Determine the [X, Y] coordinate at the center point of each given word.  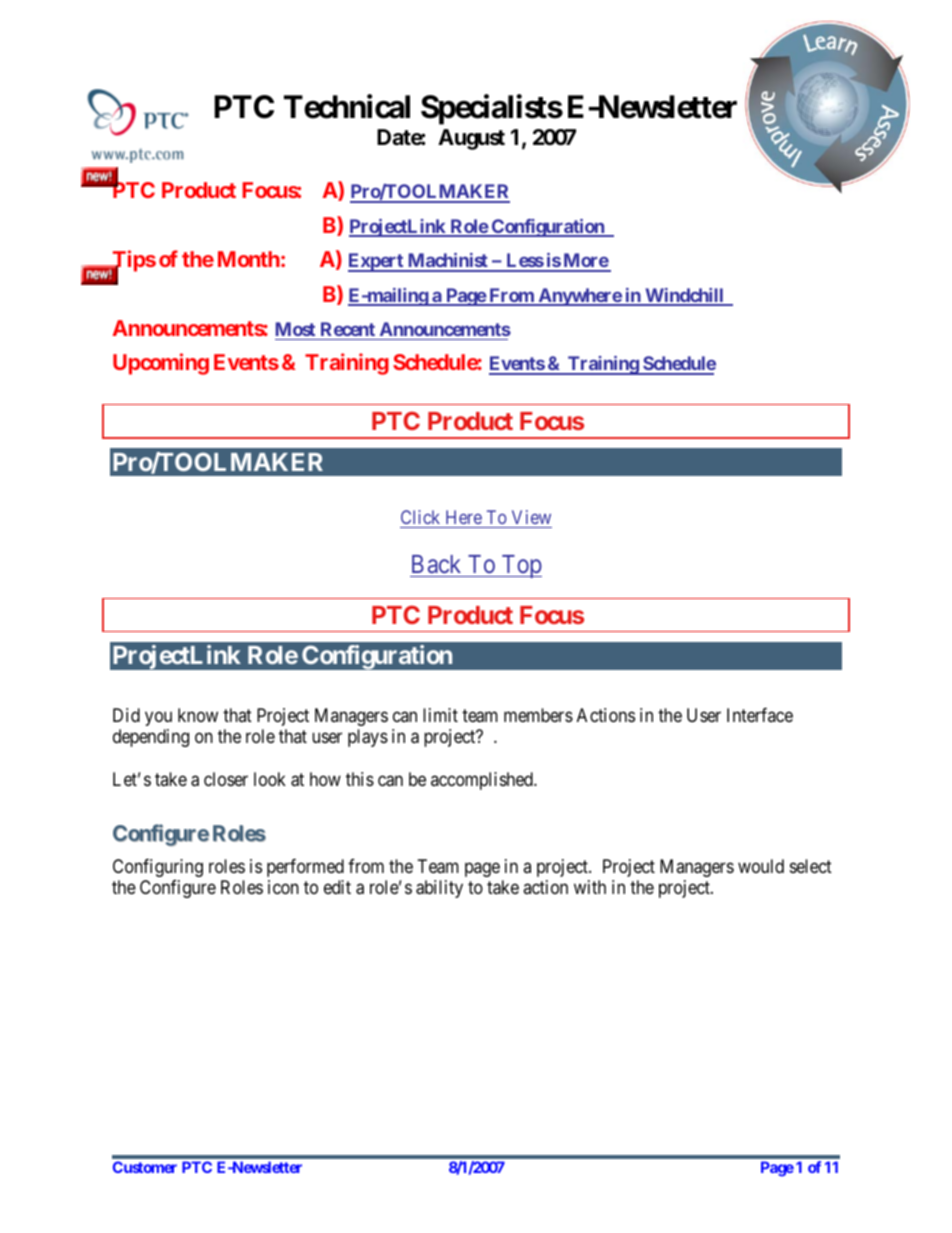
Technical [347, 107]
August [471, 139]
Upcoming [161, 364]
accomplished [483, 781]
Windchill [684, 296]
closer [226, 779]
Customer [145, 1167]
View [531, 517]
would [761, 866]
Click [420, 517]
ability [439, 889]
